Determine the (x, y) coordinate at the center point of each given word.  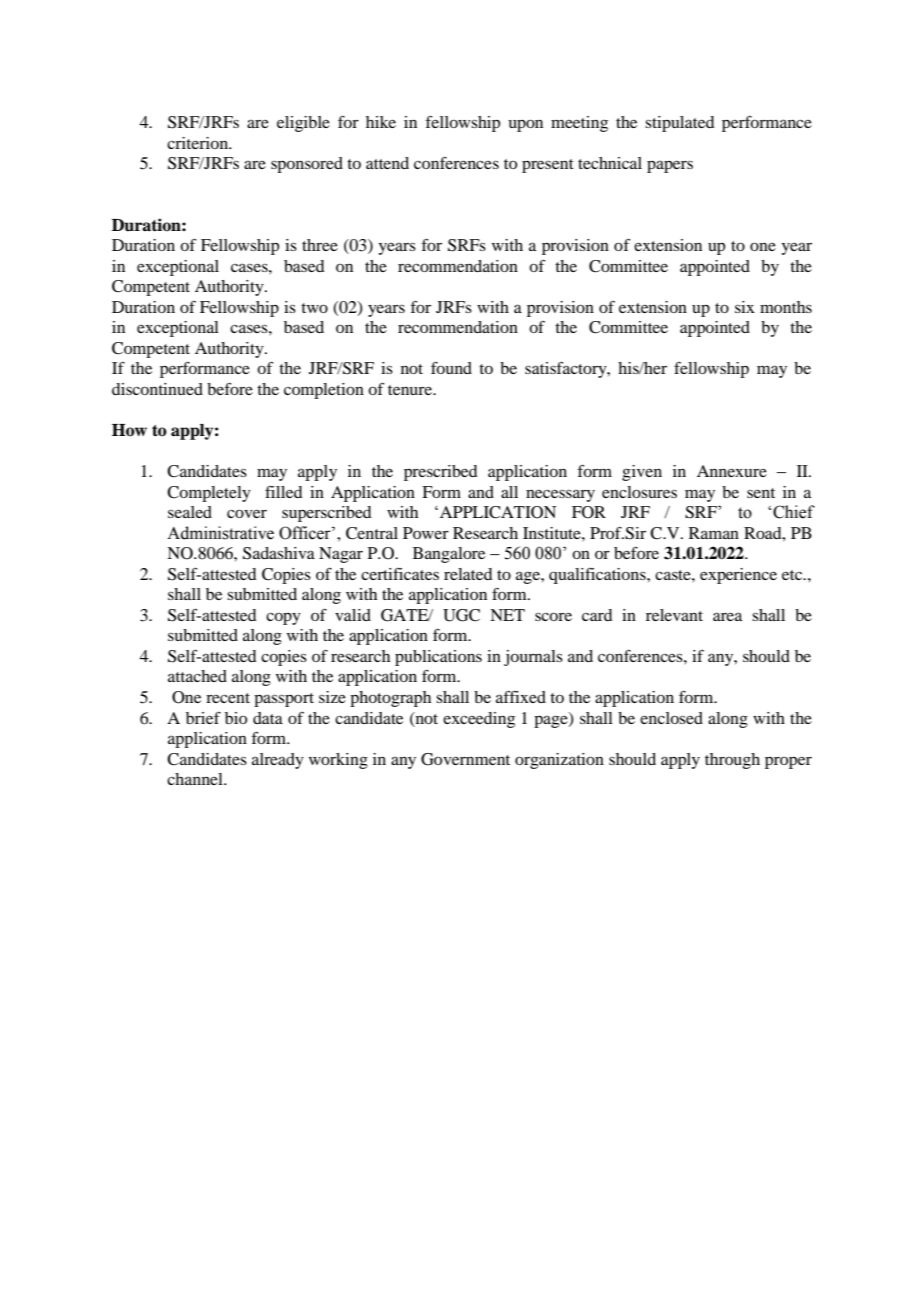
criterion (198, 143)
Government (465, 759)
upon (525, 125)
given (642, 473)
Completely (209, 494)
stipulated (679, 124)
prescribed (440, 473)
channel (196, 779)
